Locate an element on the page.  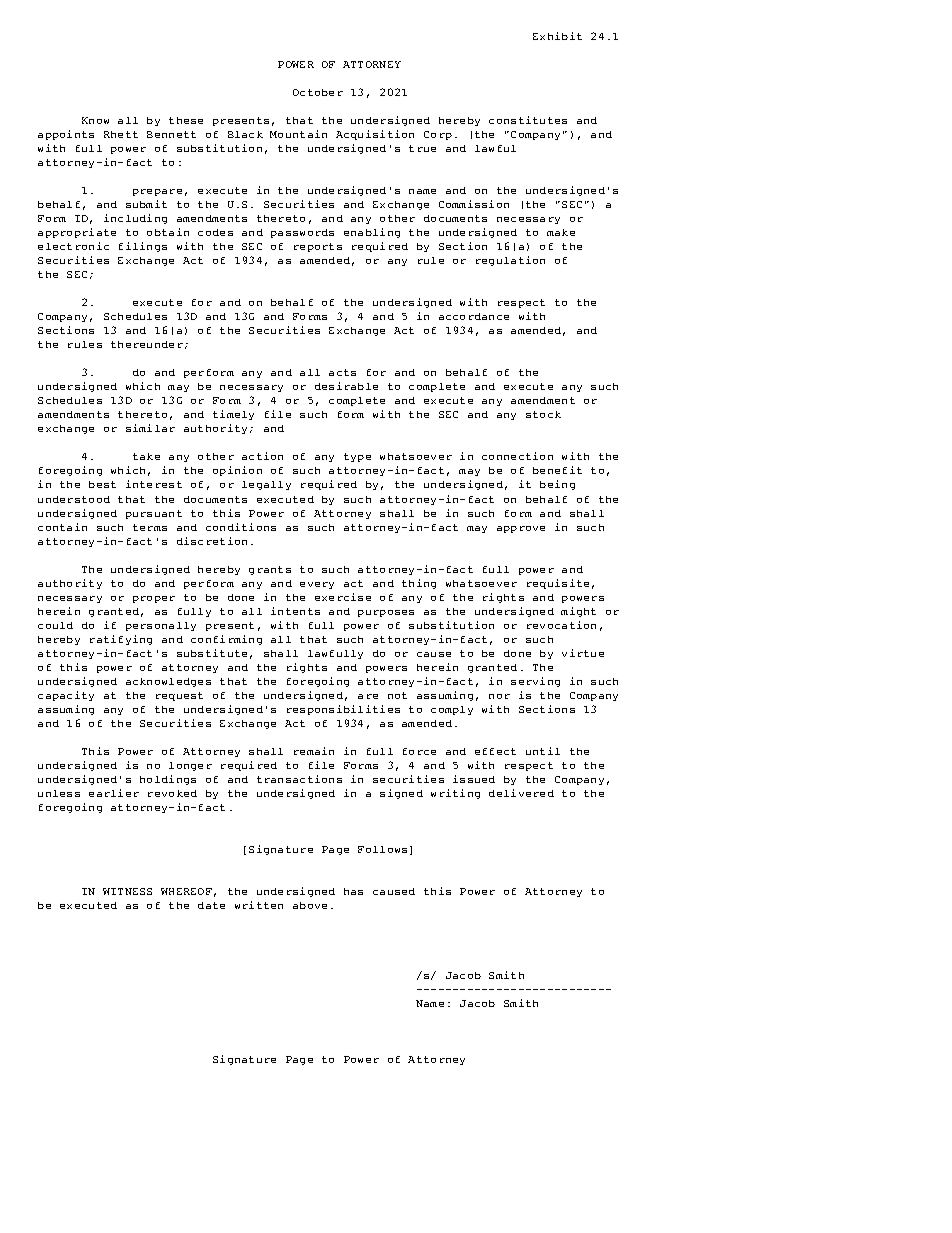
type is located at coordinates (357, 457).
